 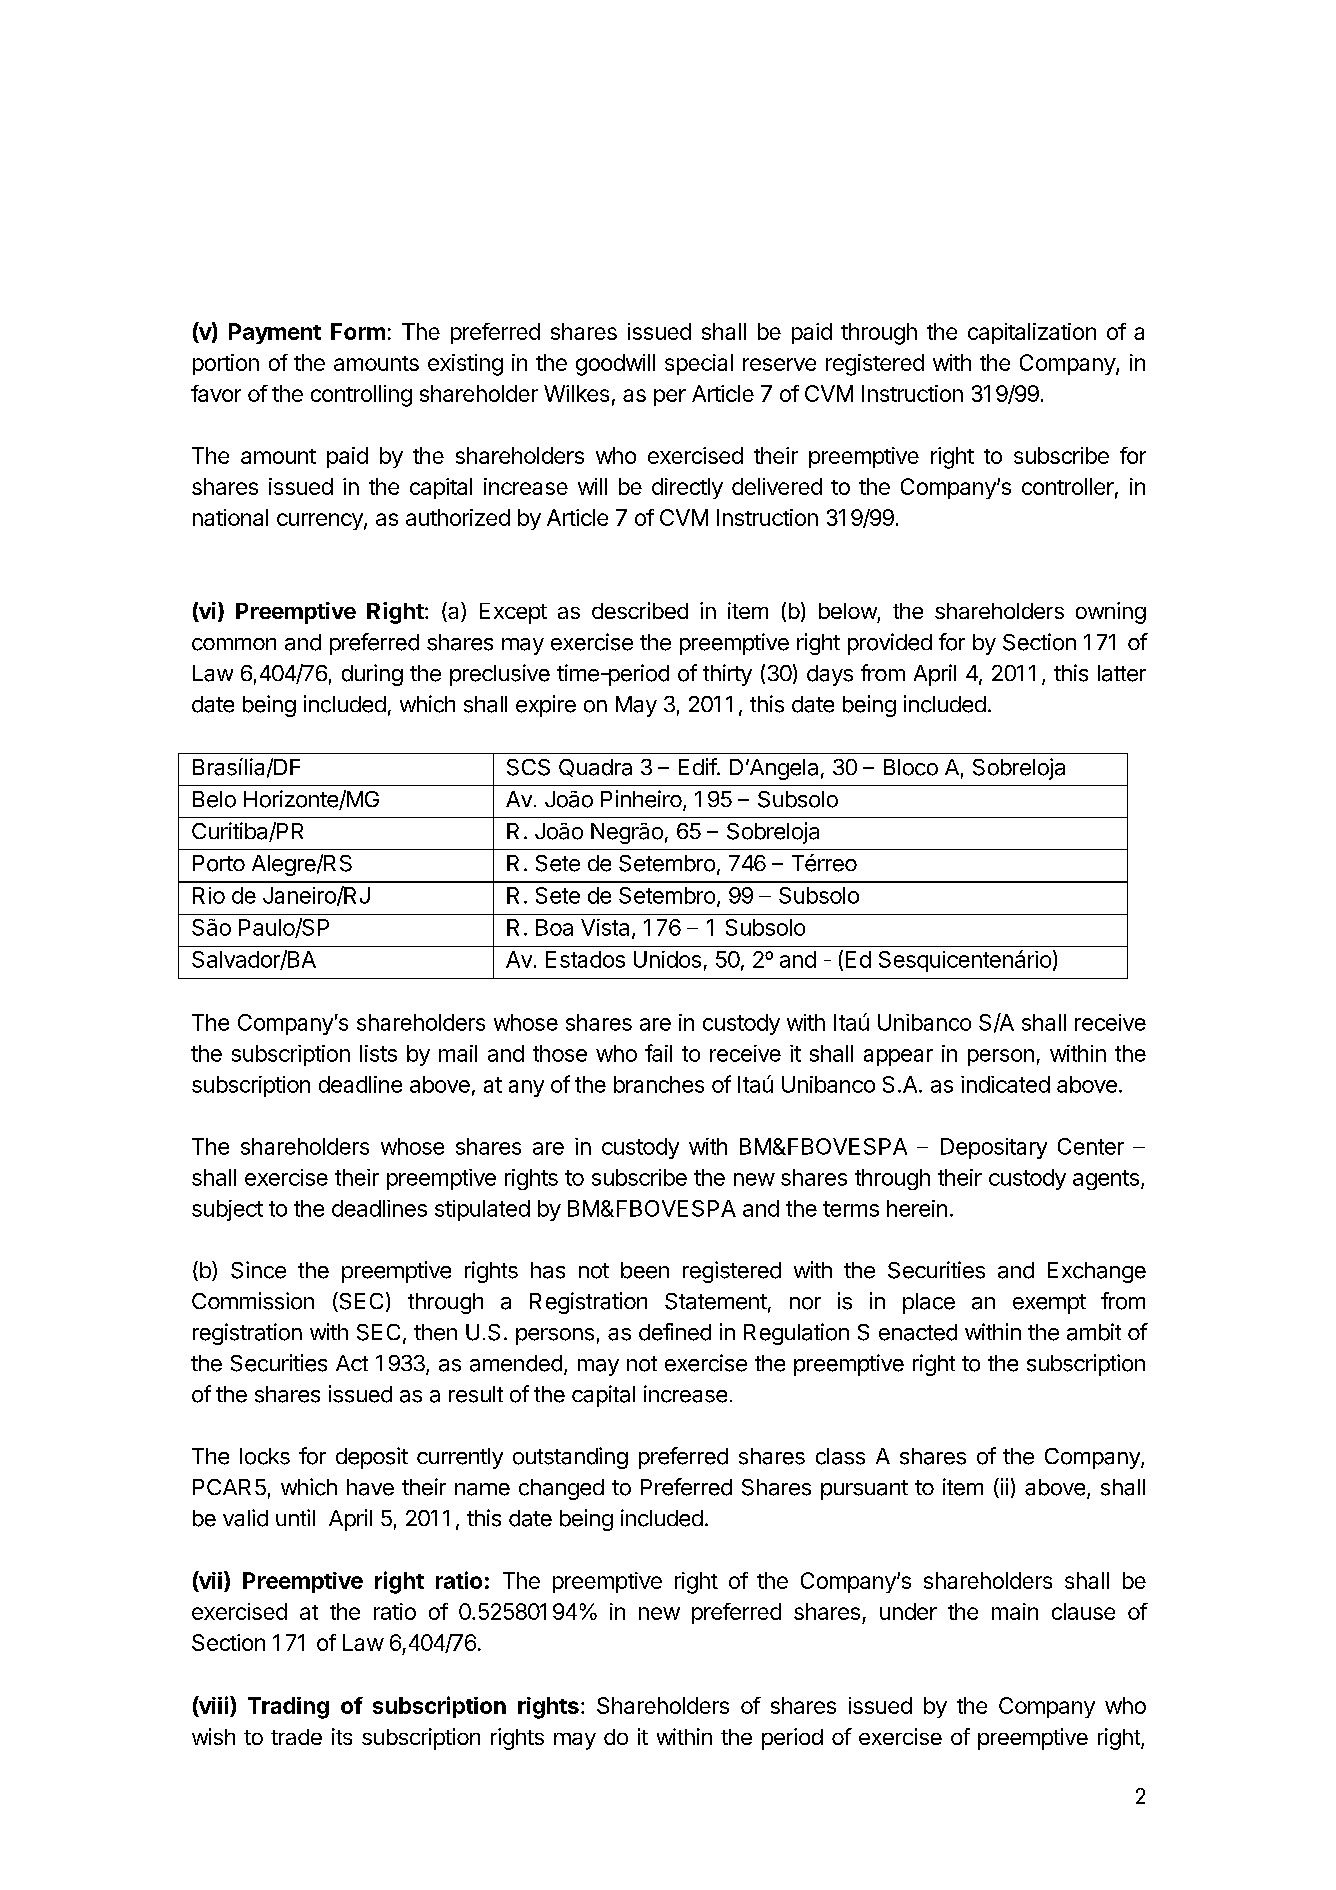 What do you see at coordinates (372, 675) in the image?
I see `during` at bounding box center [372, 675].
